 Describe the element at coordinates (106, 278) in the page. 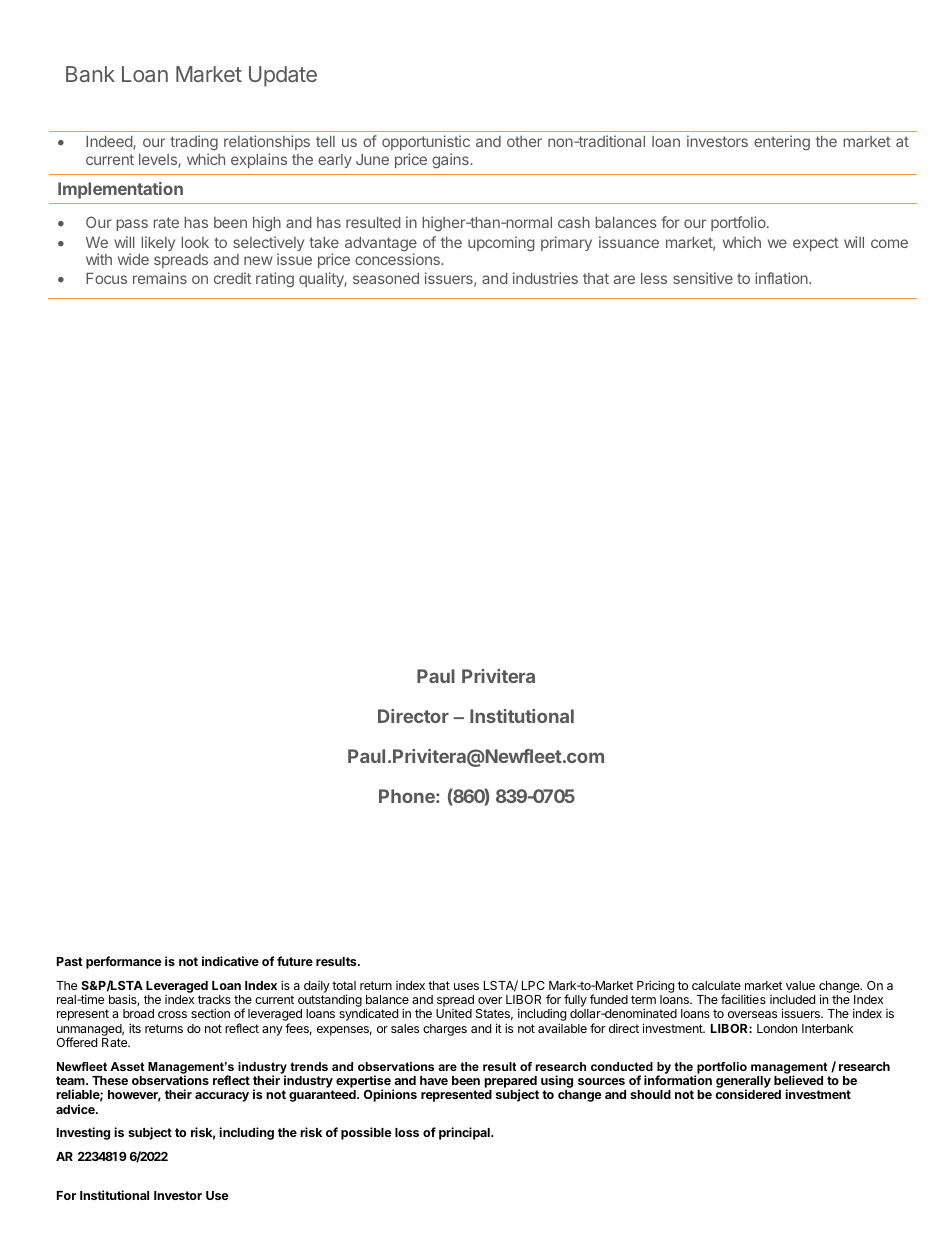

I see `Focus` at that location.
